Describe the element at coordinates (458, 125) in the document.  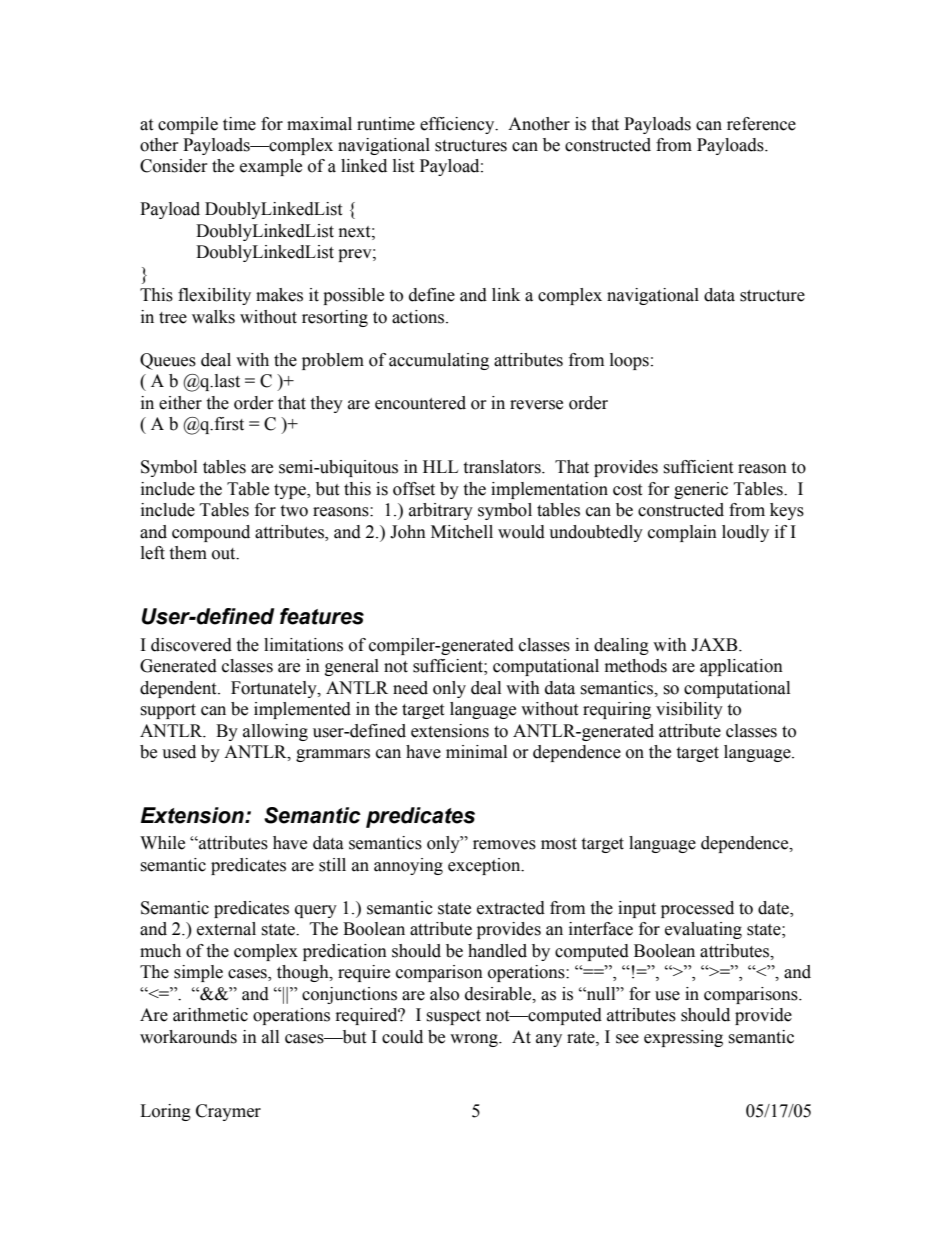
I see `efficiency` at that location.
